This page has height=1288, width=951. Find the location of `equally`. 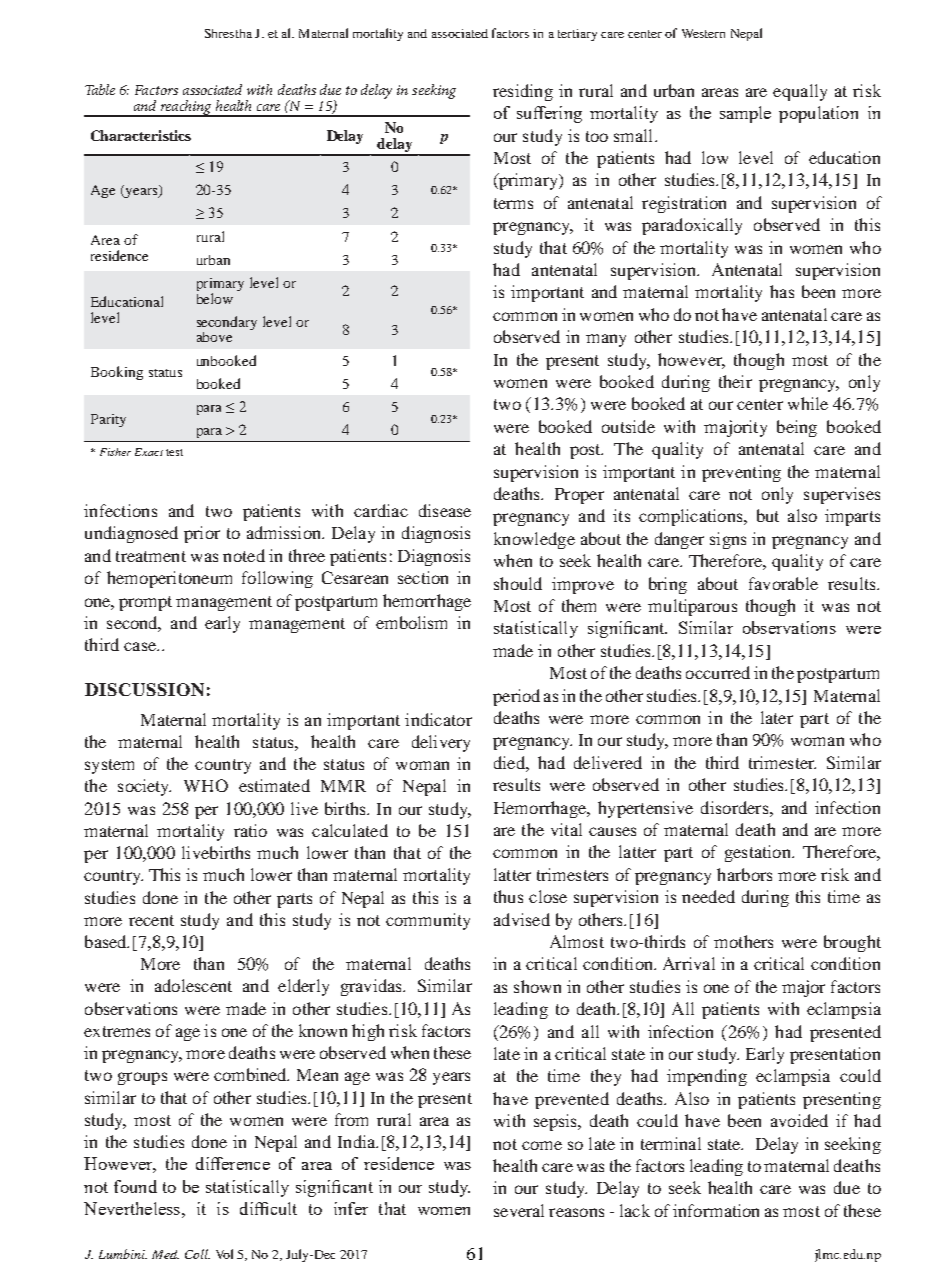

equally is located at coordinates (800, 92).
